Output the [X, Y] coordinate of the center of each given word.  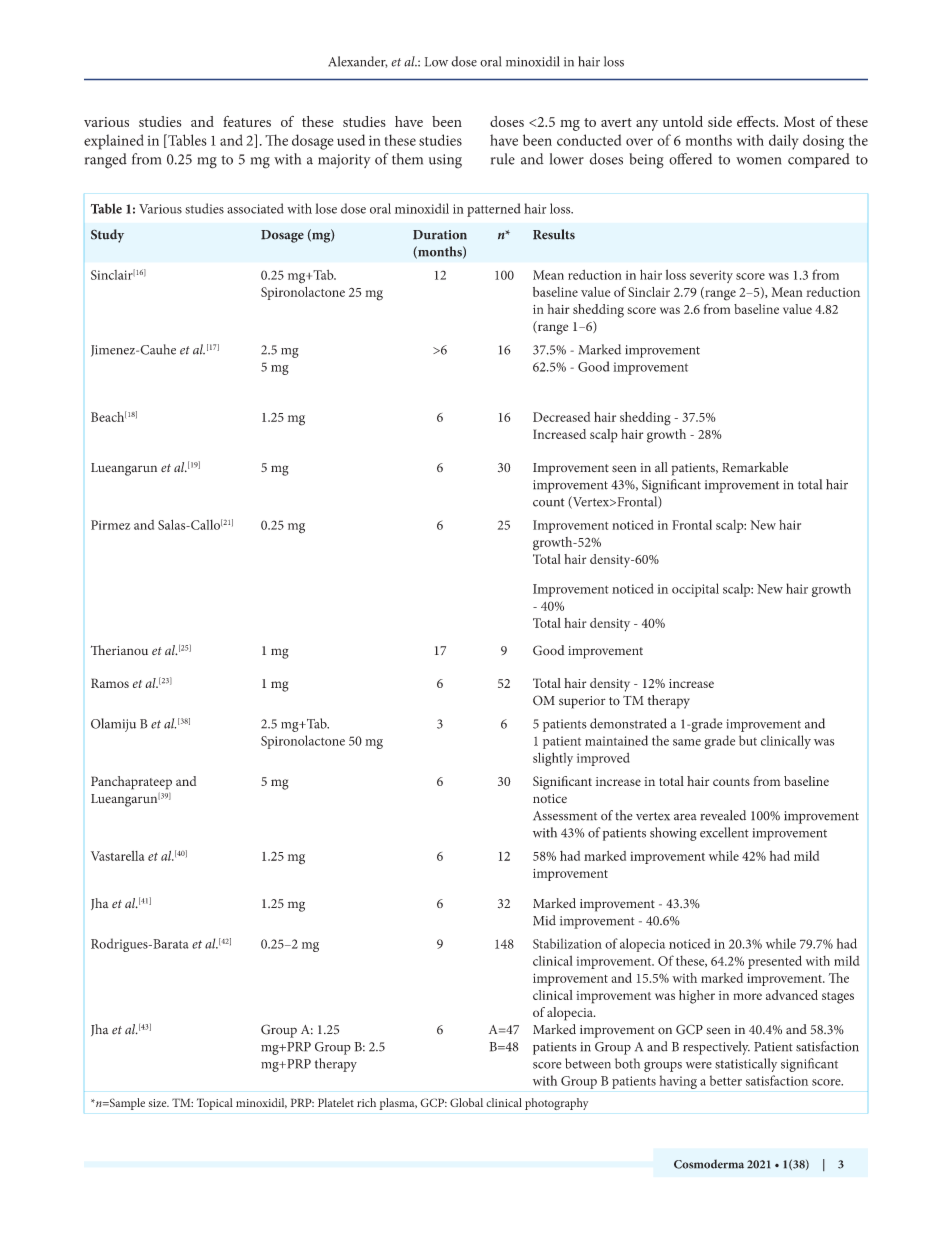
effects [757, 121]
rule [503, 159]
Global [466, 1102]
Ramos [110, 683]
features [247, 121]
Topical [215, 1104]
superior [582, 702]
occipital [695, 590]
